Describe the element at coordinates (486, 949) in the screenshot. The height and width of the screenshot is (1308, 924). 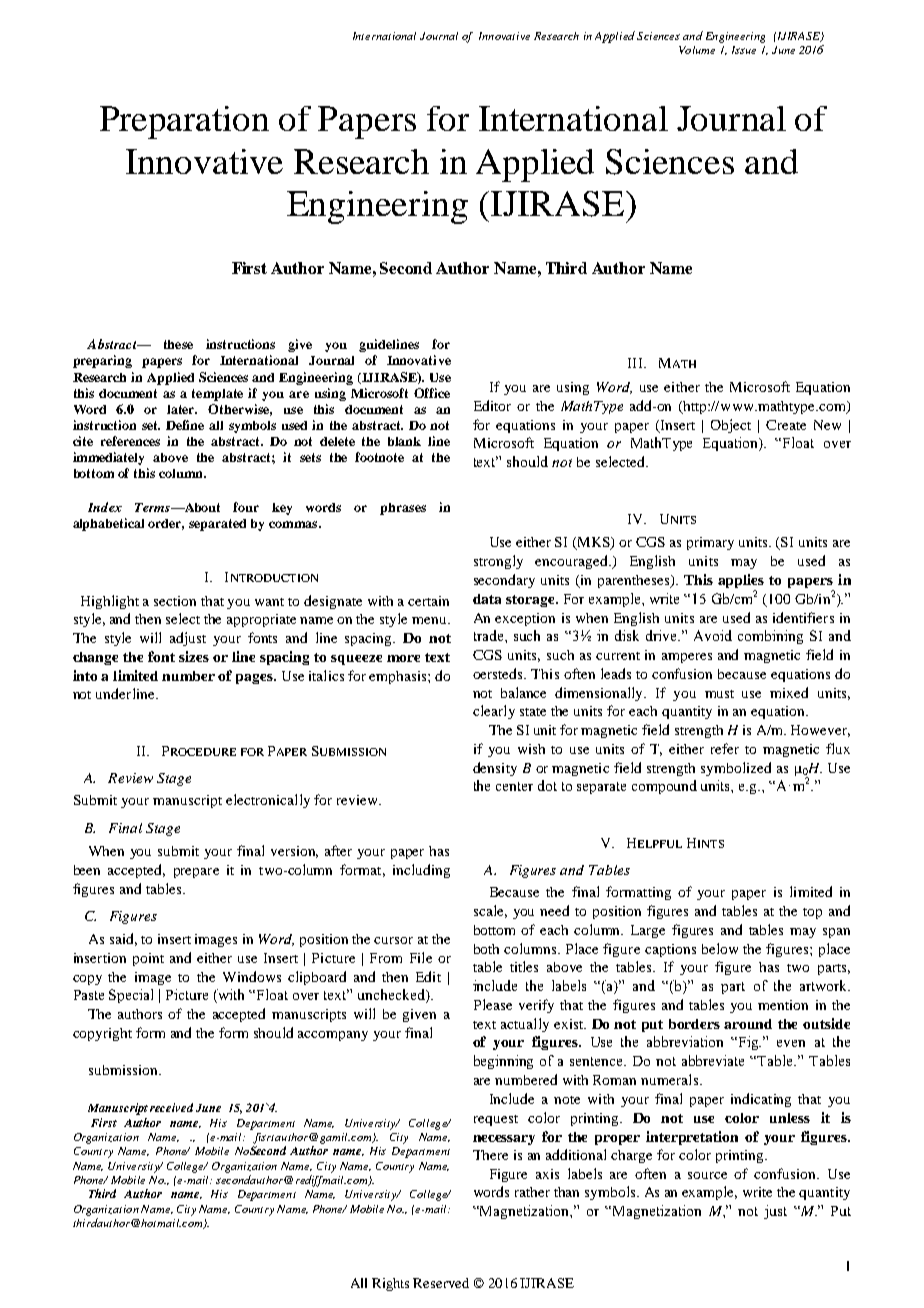
I see `both` at that location.
